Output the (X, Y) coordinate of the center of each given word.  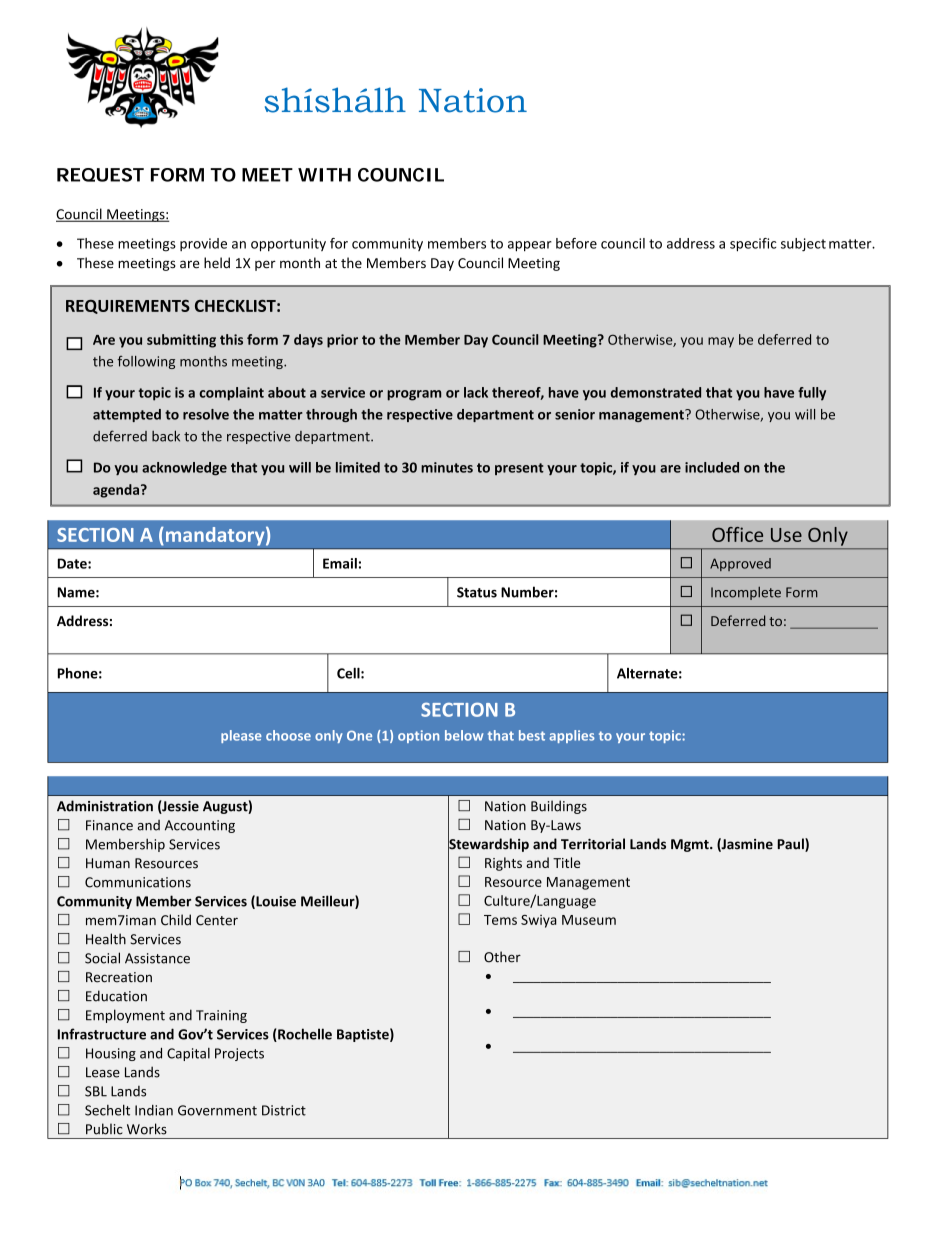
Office (737, 534)
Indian (154, 1110)
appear (530, 246)
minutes (447, 467)
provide (203, 244)
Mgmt (691, 845)
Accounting (200, 826)
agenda (117, 491)
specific (753, 245)
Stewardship (488, 845)
